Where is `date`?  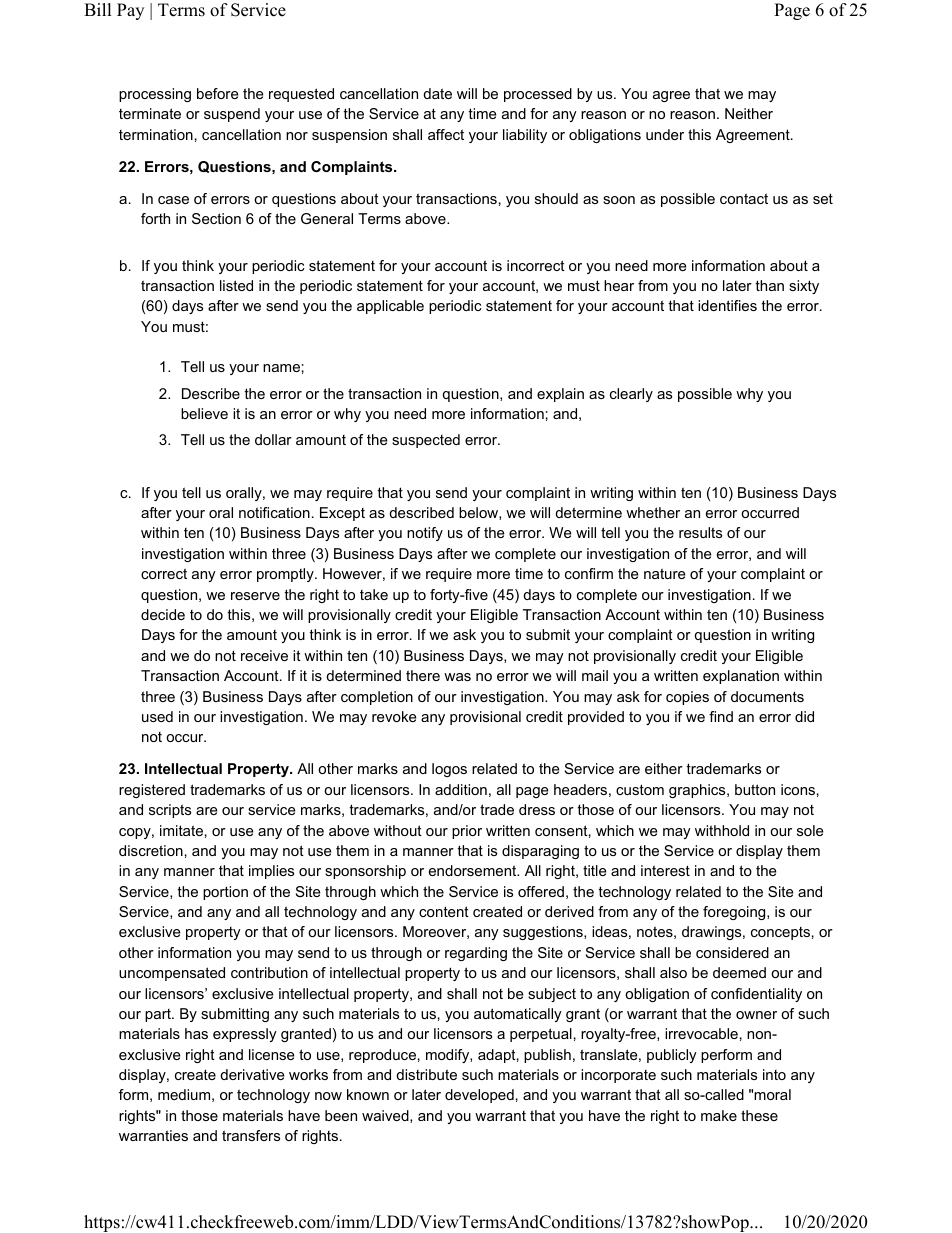
date is located at coordinates (437, 93).
